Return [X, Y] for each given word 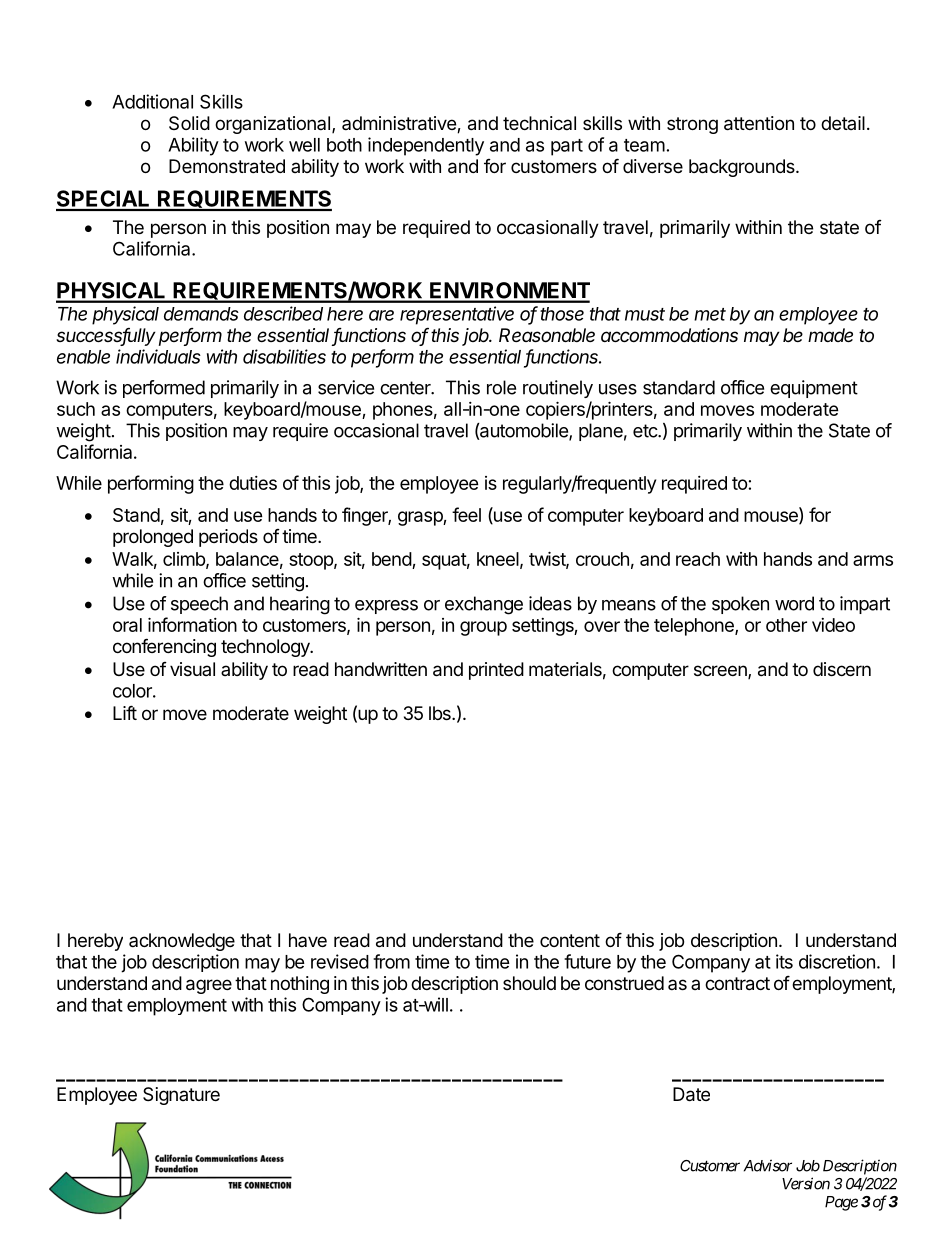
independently [426, 146]
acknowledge [182, 942]
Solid [189, 123]
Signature [181, 1096]
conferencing [164, 647]
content [570, 940]
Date [691, 1094]
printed [496, 671]
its [784, 961]
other [786, 625]
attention [759, 123]
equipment [814, 389]
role [501, 387]
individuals [158, 356]
